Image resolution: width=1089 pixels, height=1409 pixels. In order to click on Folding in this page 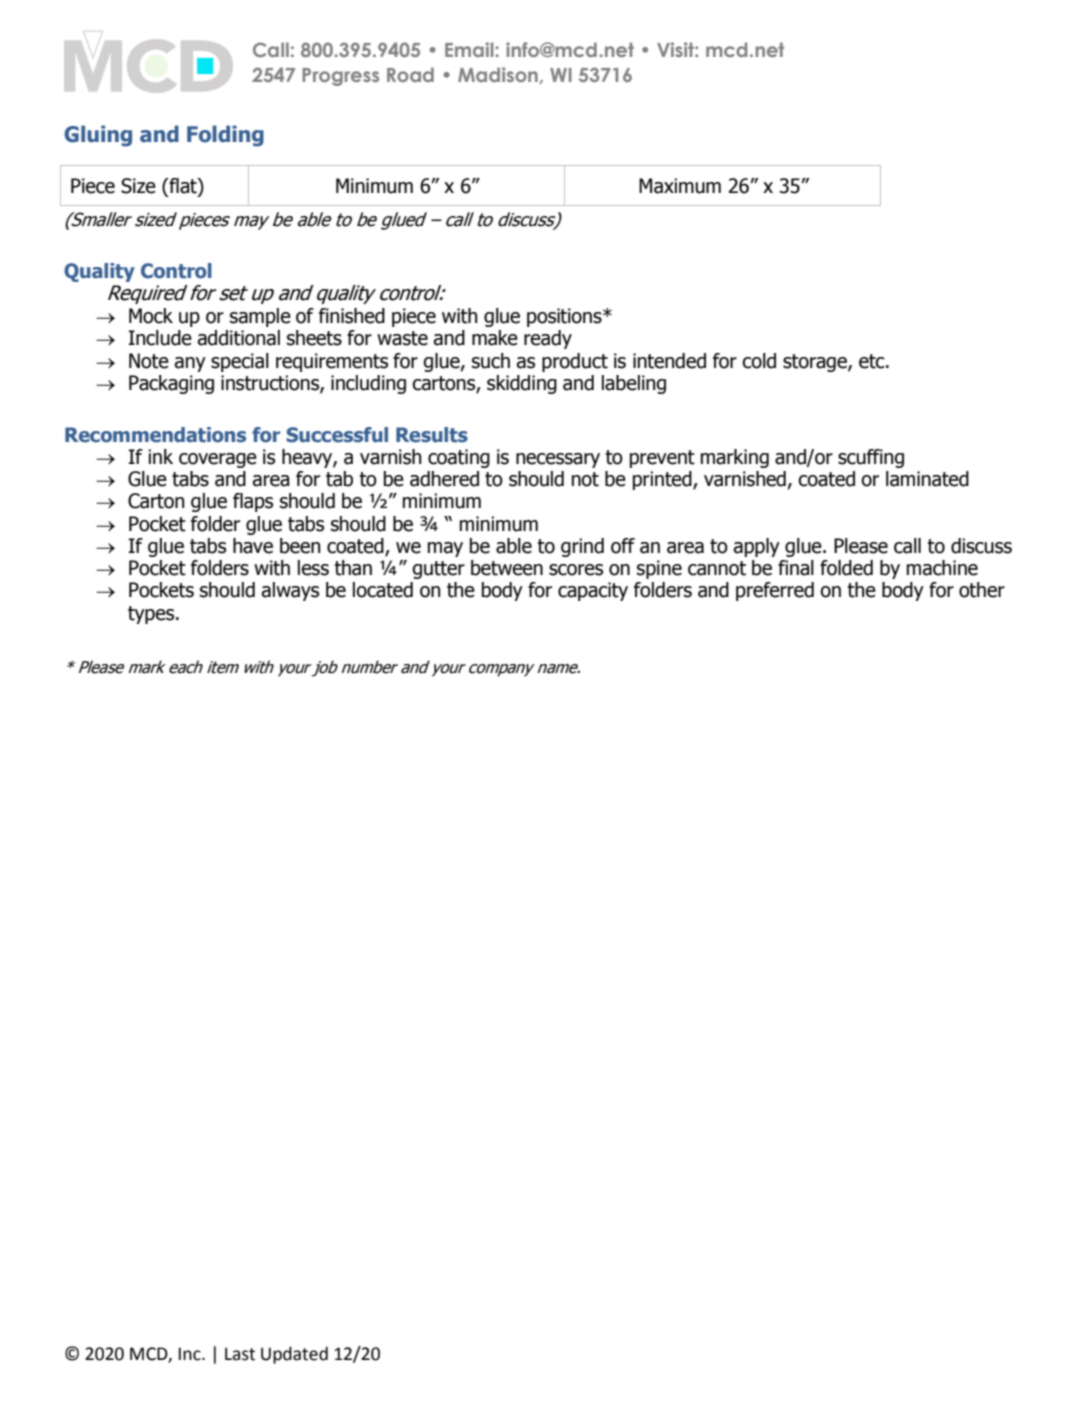, I will do `click(225, 136)`.
